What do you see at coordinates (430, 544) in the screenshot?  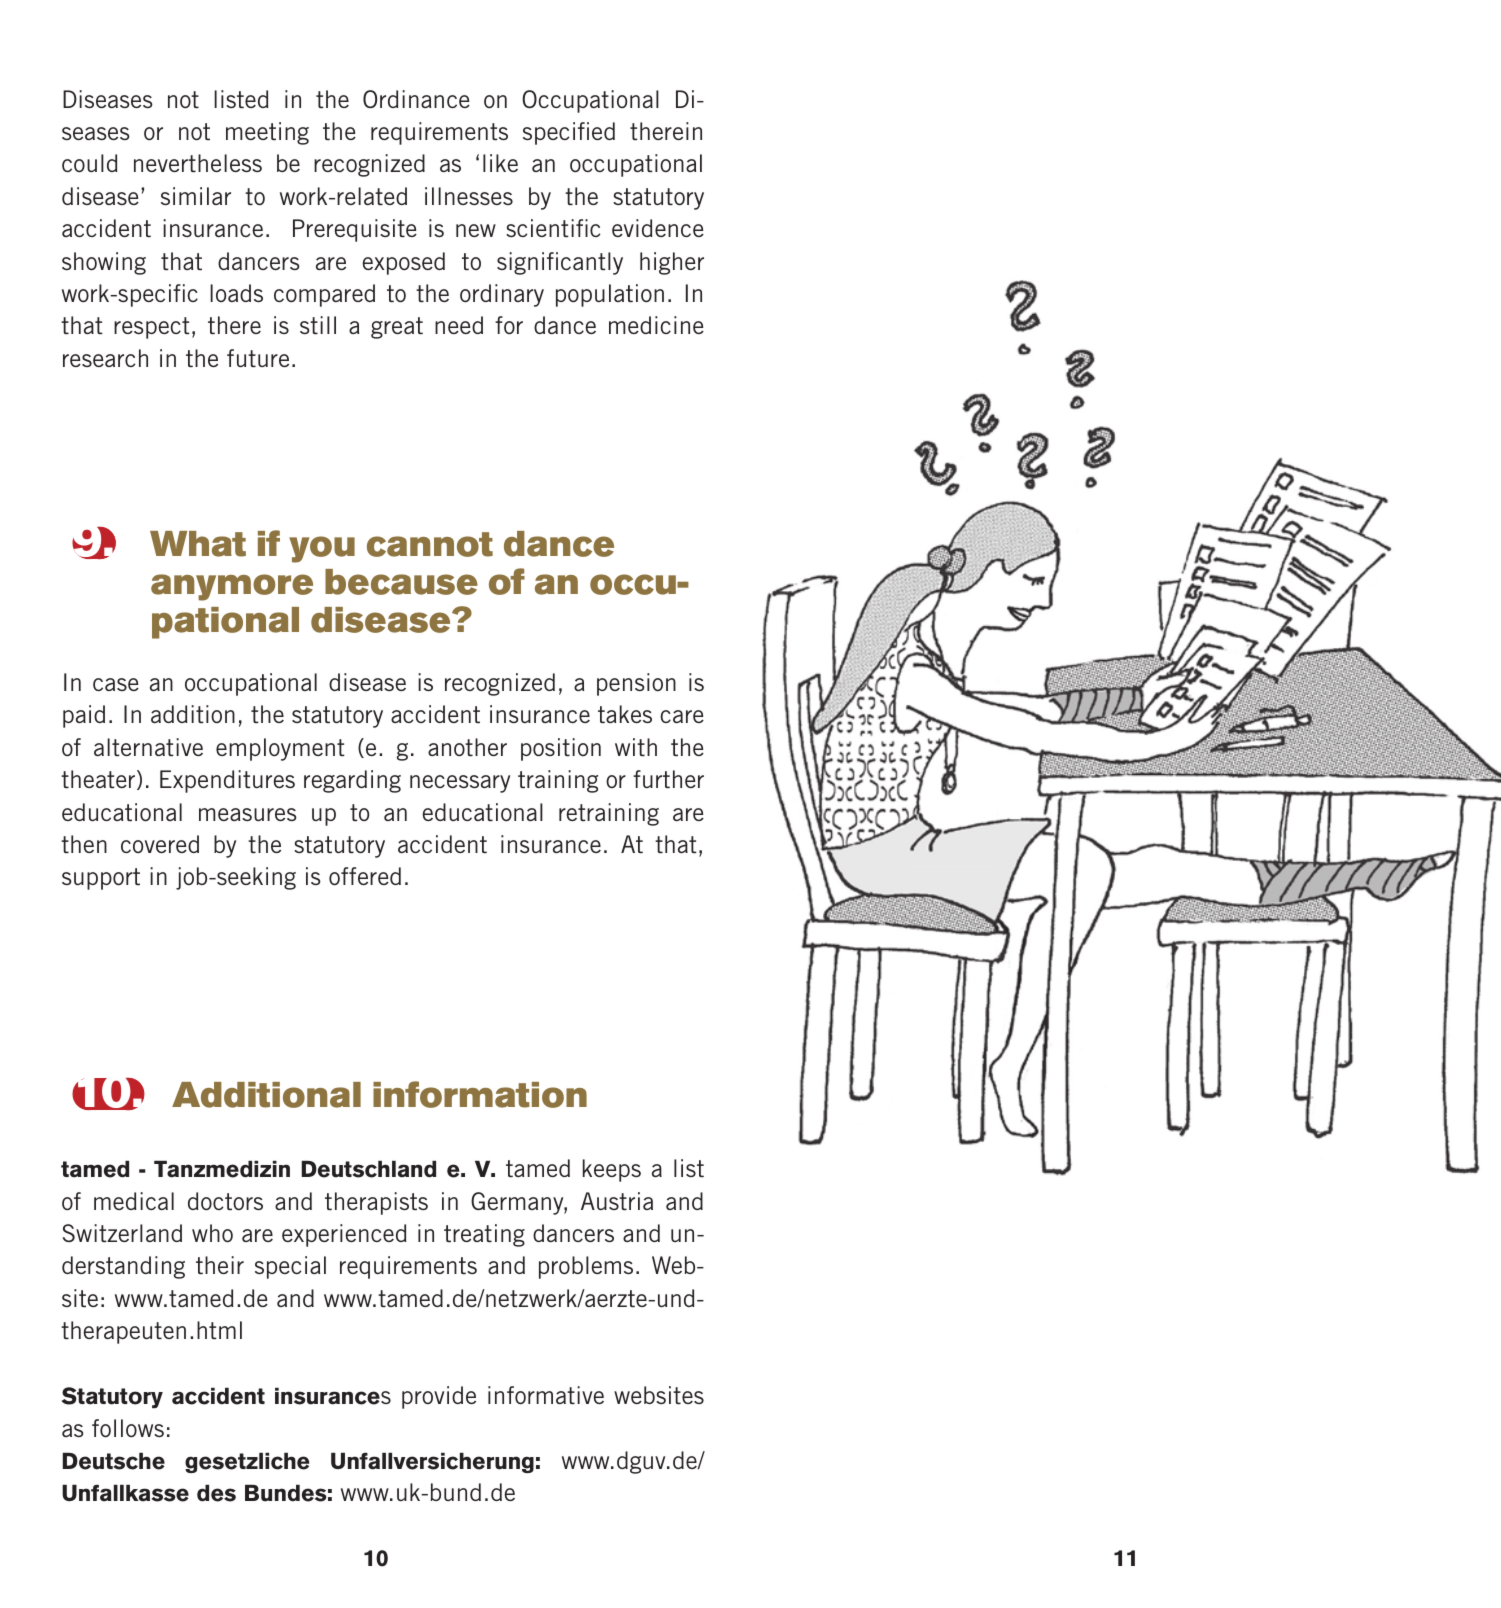 I see `cannot` at bounding box center [430, 544].
